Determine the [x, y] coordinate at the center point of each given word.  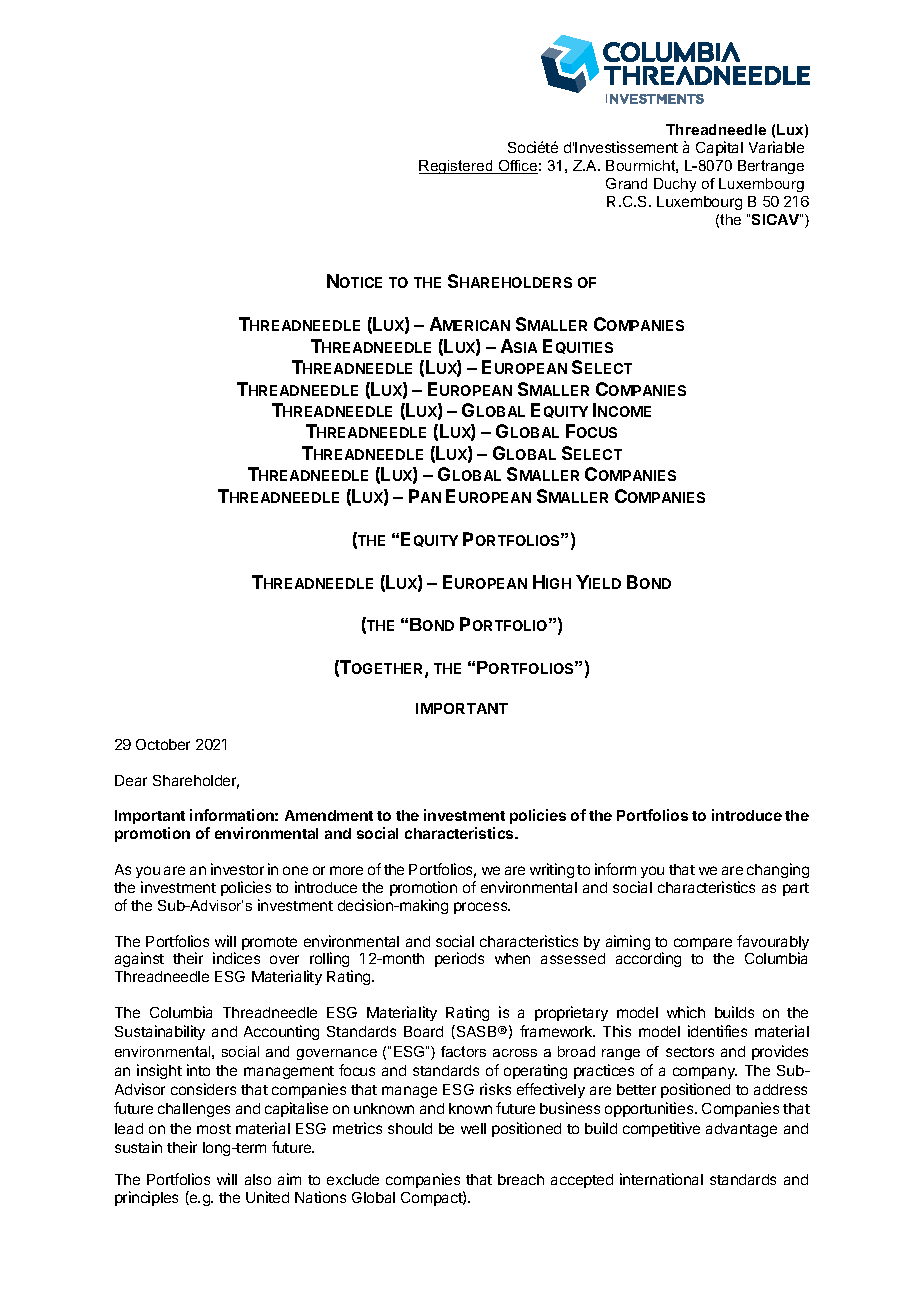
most [214, 1129]
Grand [626, 183]
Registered [457, 167]
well [473, 1128]
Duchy [675, 185]
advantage [741, 1130]
